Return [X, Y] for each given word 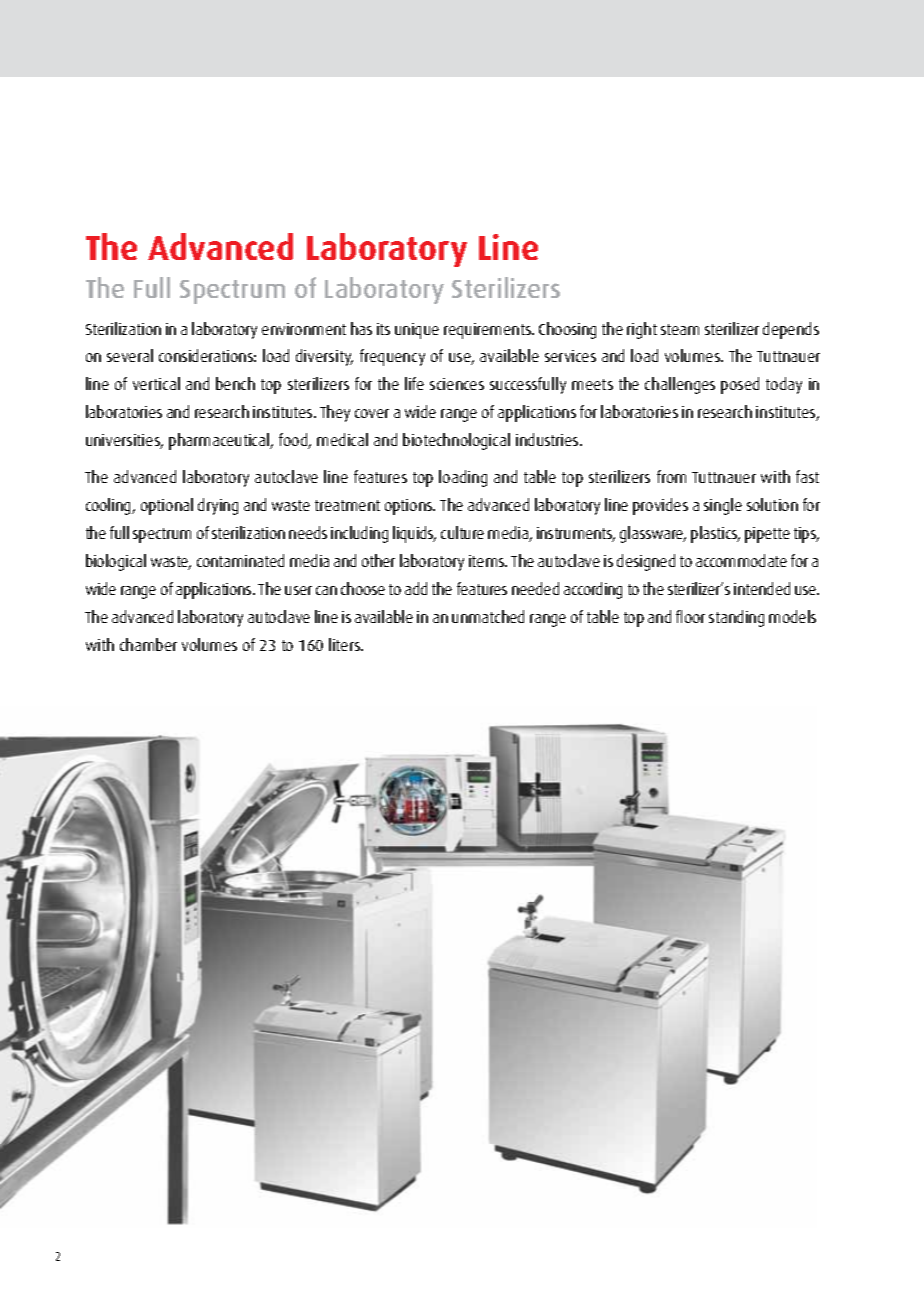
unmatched [488, 616]
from [671, 476]
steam [680, 329]
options [410, 507]
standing [736, 618]
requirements [488, 331]
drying [218, 506]
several [130, 355]
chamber [148, 644]
